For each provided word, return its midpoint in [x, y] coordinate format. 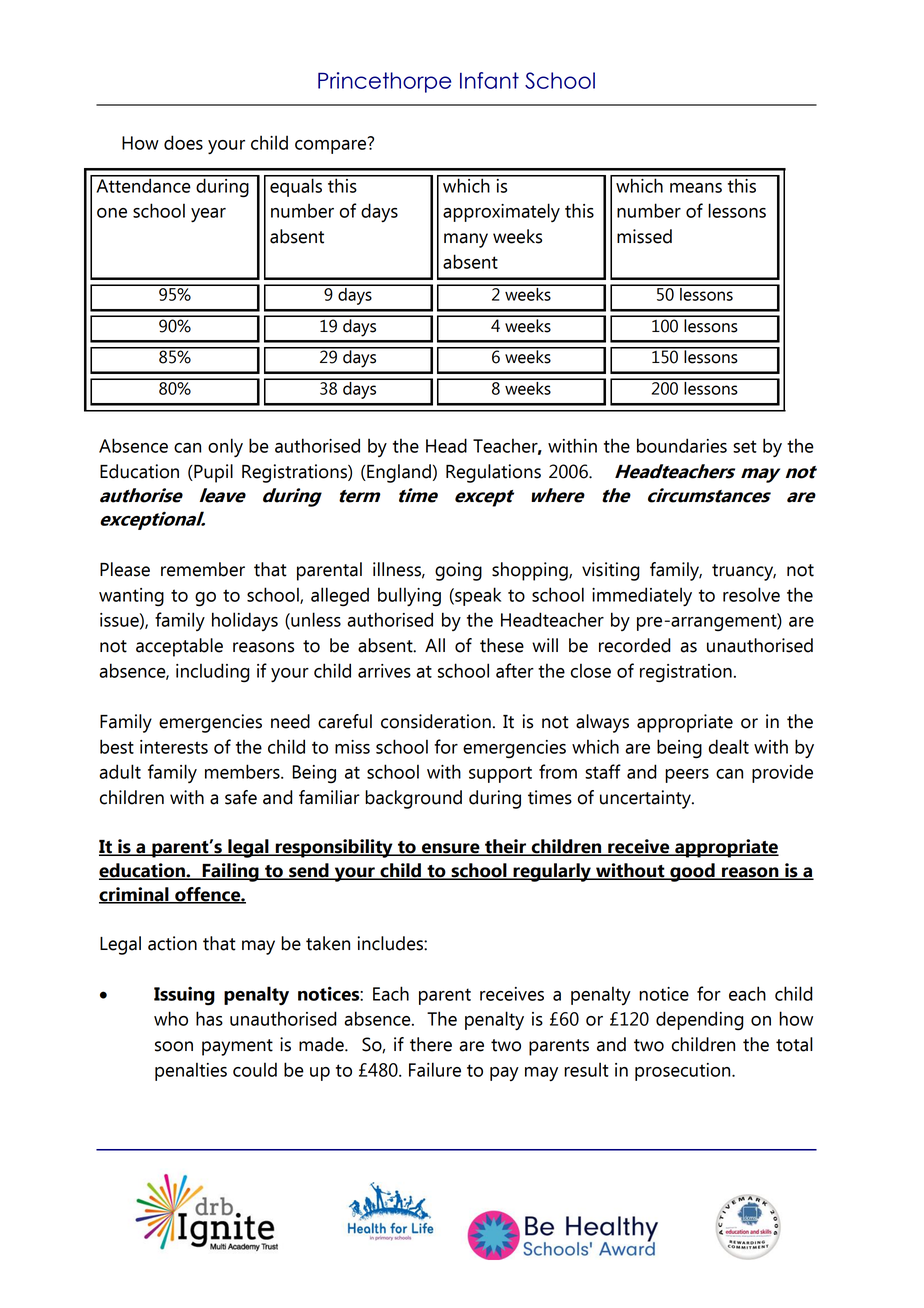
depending [700, 1021]
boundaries [682, 445]
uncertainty [646, 799]
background [413, 799]
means [696, 188]
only [225, 447]
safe [241, 797]
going [458, 571]
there [431, 1044]
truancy [744, 572]
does [183, 142]
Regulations [493, 473]
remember [203, 569]
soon [174, 1046]
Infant [489, 80]
